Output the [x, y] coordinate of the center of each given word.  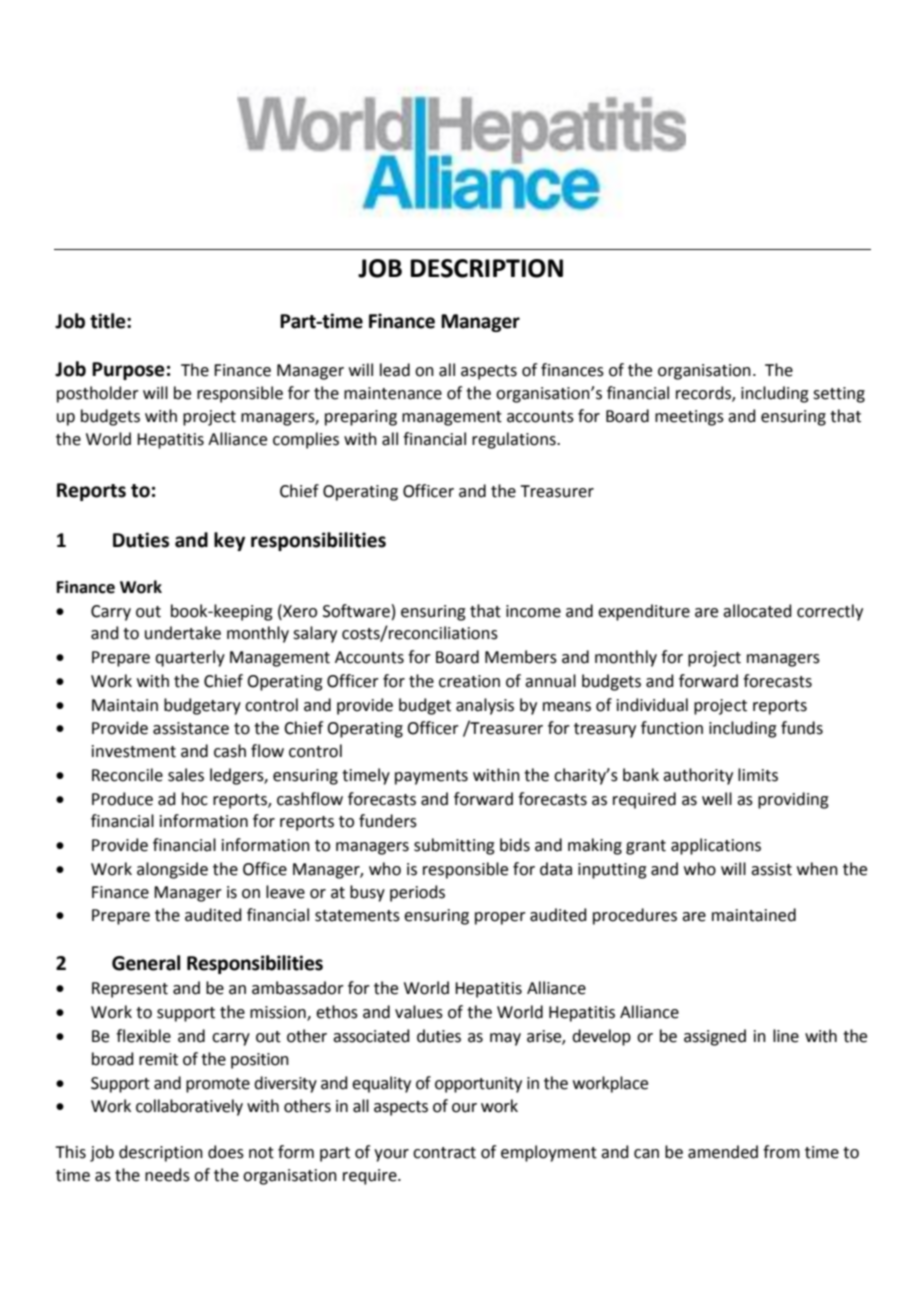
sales [186, 775]
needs [167, 1175]
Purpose [128, 371]
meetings [689, 418]
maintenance [393, 393]
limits [758, 775]
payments [431, 777]
